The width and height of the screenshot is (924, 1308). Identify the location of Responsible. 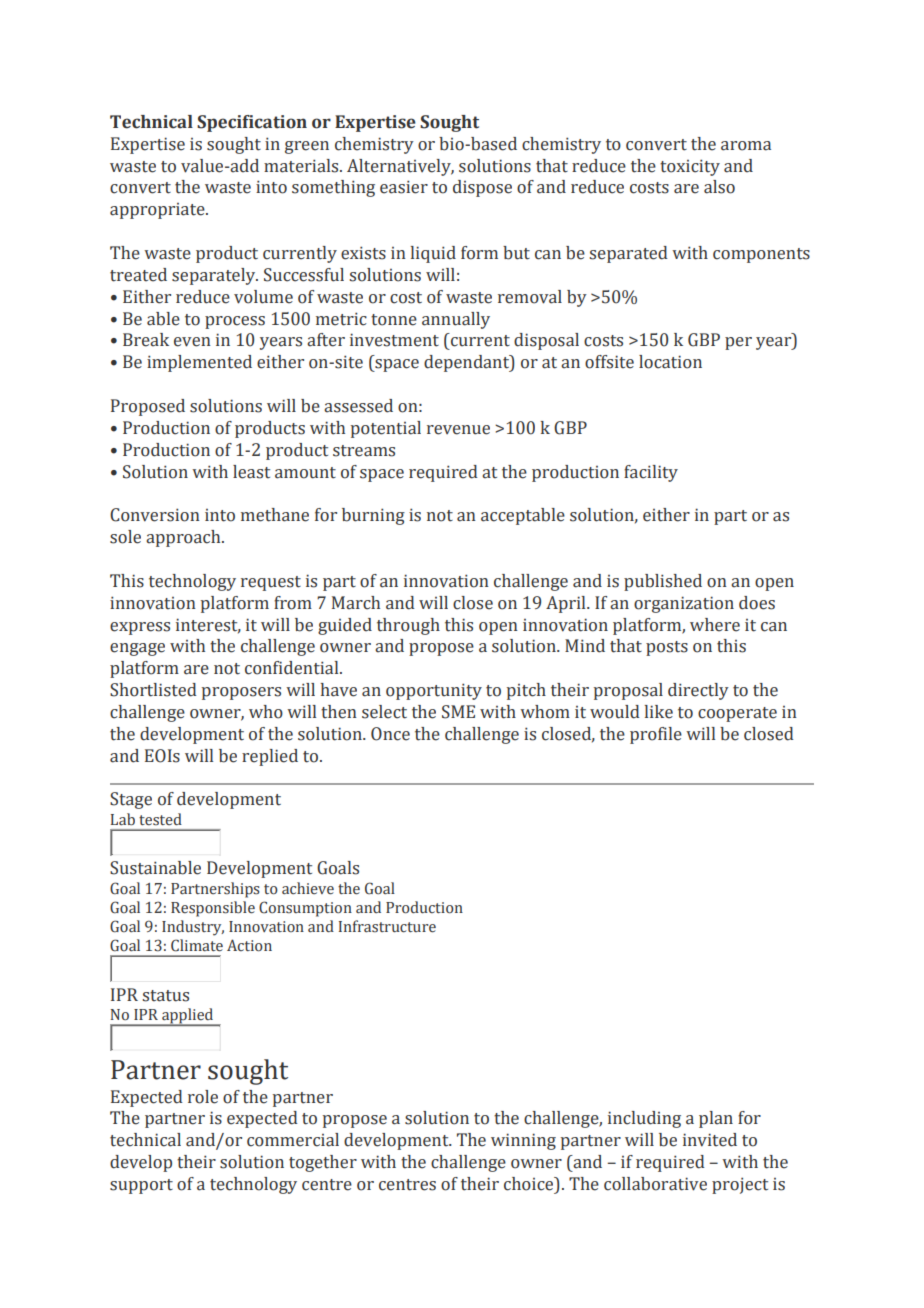
(213, 909).
